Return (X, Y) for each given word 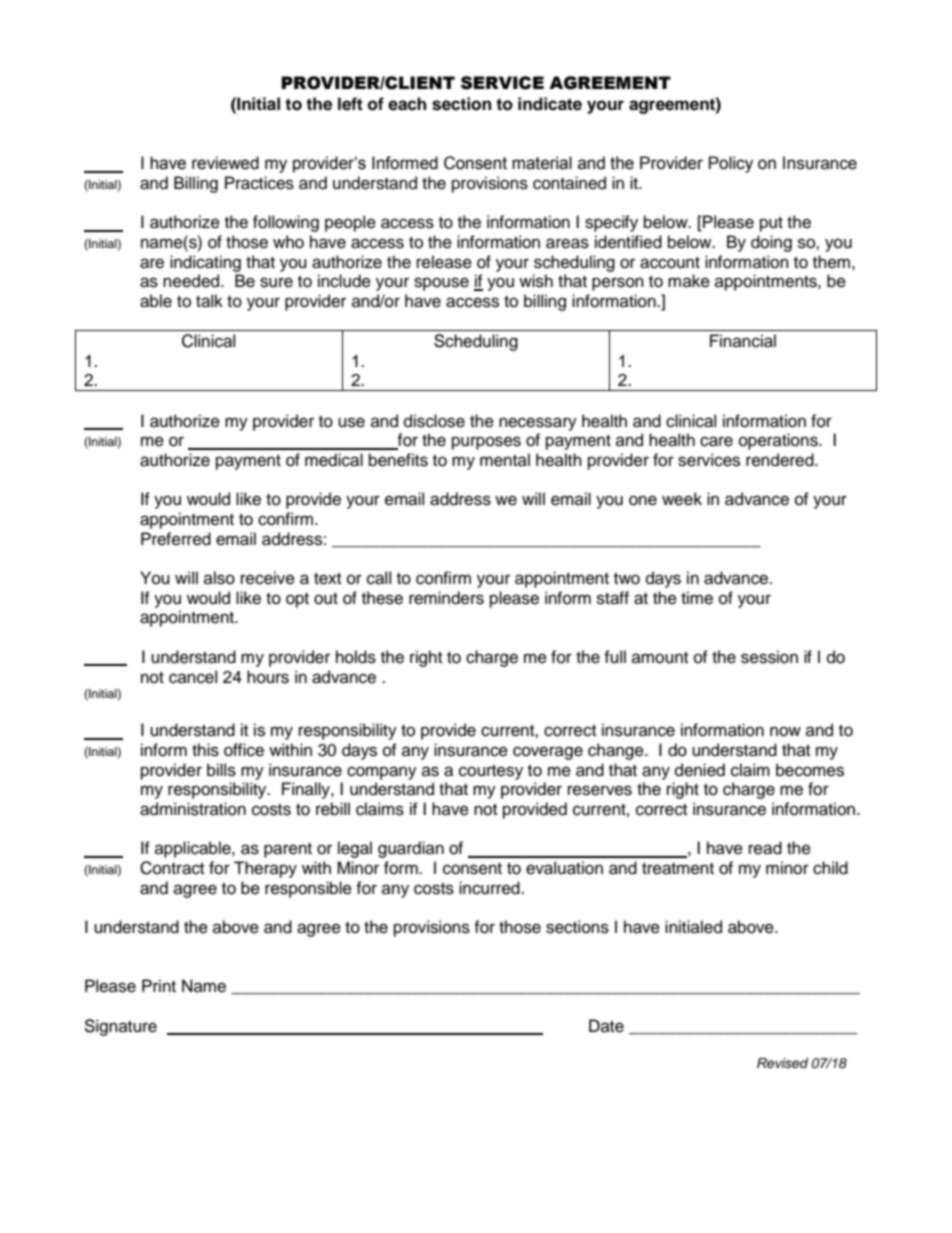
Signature (120, 1027)
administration (193, 809)
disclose (434, 421)
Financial (743, 341)
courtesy (491, 772)
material (542, 163)
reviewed (225, 163)
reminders (446, 598)
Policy (731, 164)
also (219, 578)
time (697, 598)
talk (209, 301)
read (765, 848)
